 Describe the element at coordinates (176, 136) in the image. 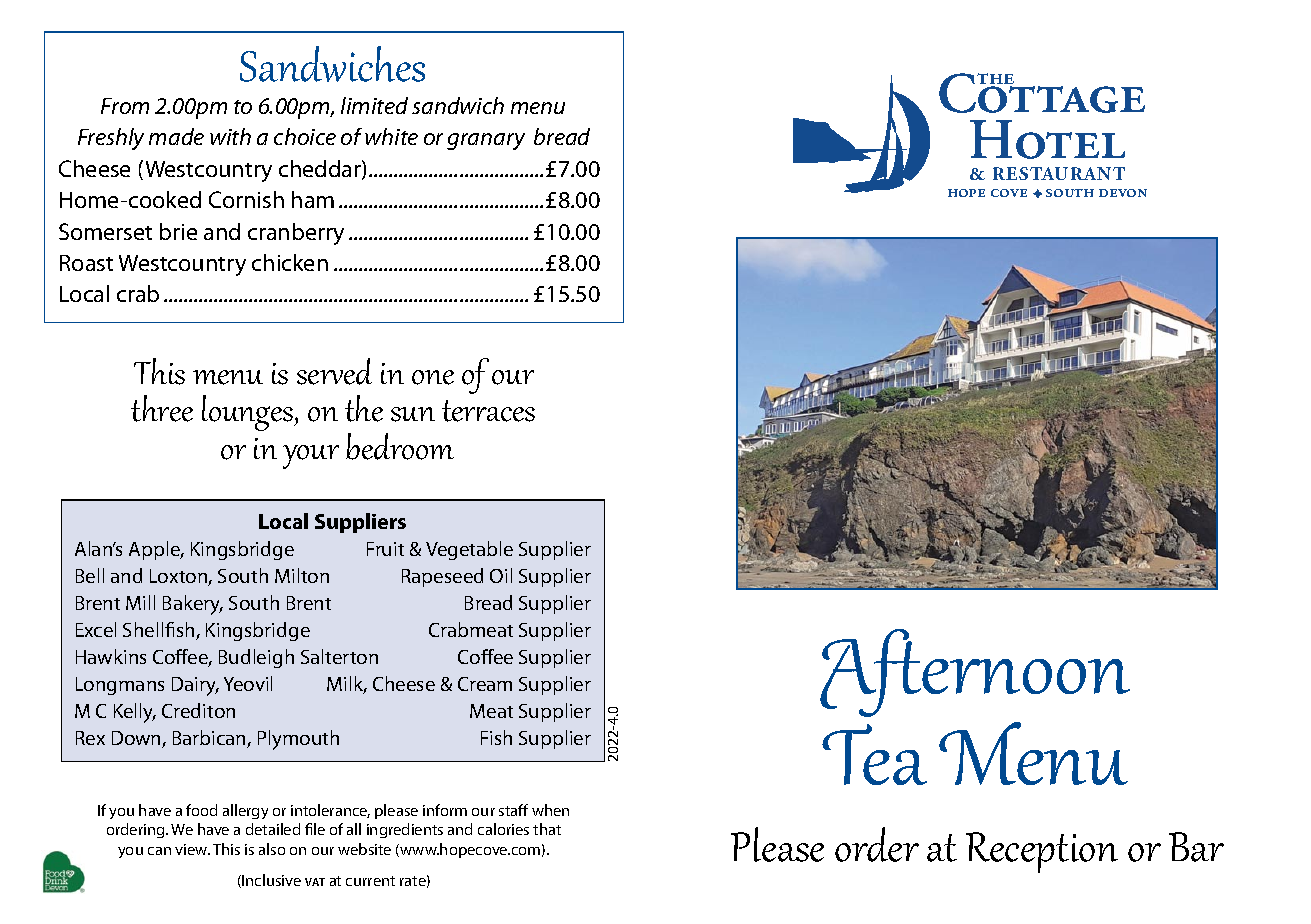

I see `made` at that location.
